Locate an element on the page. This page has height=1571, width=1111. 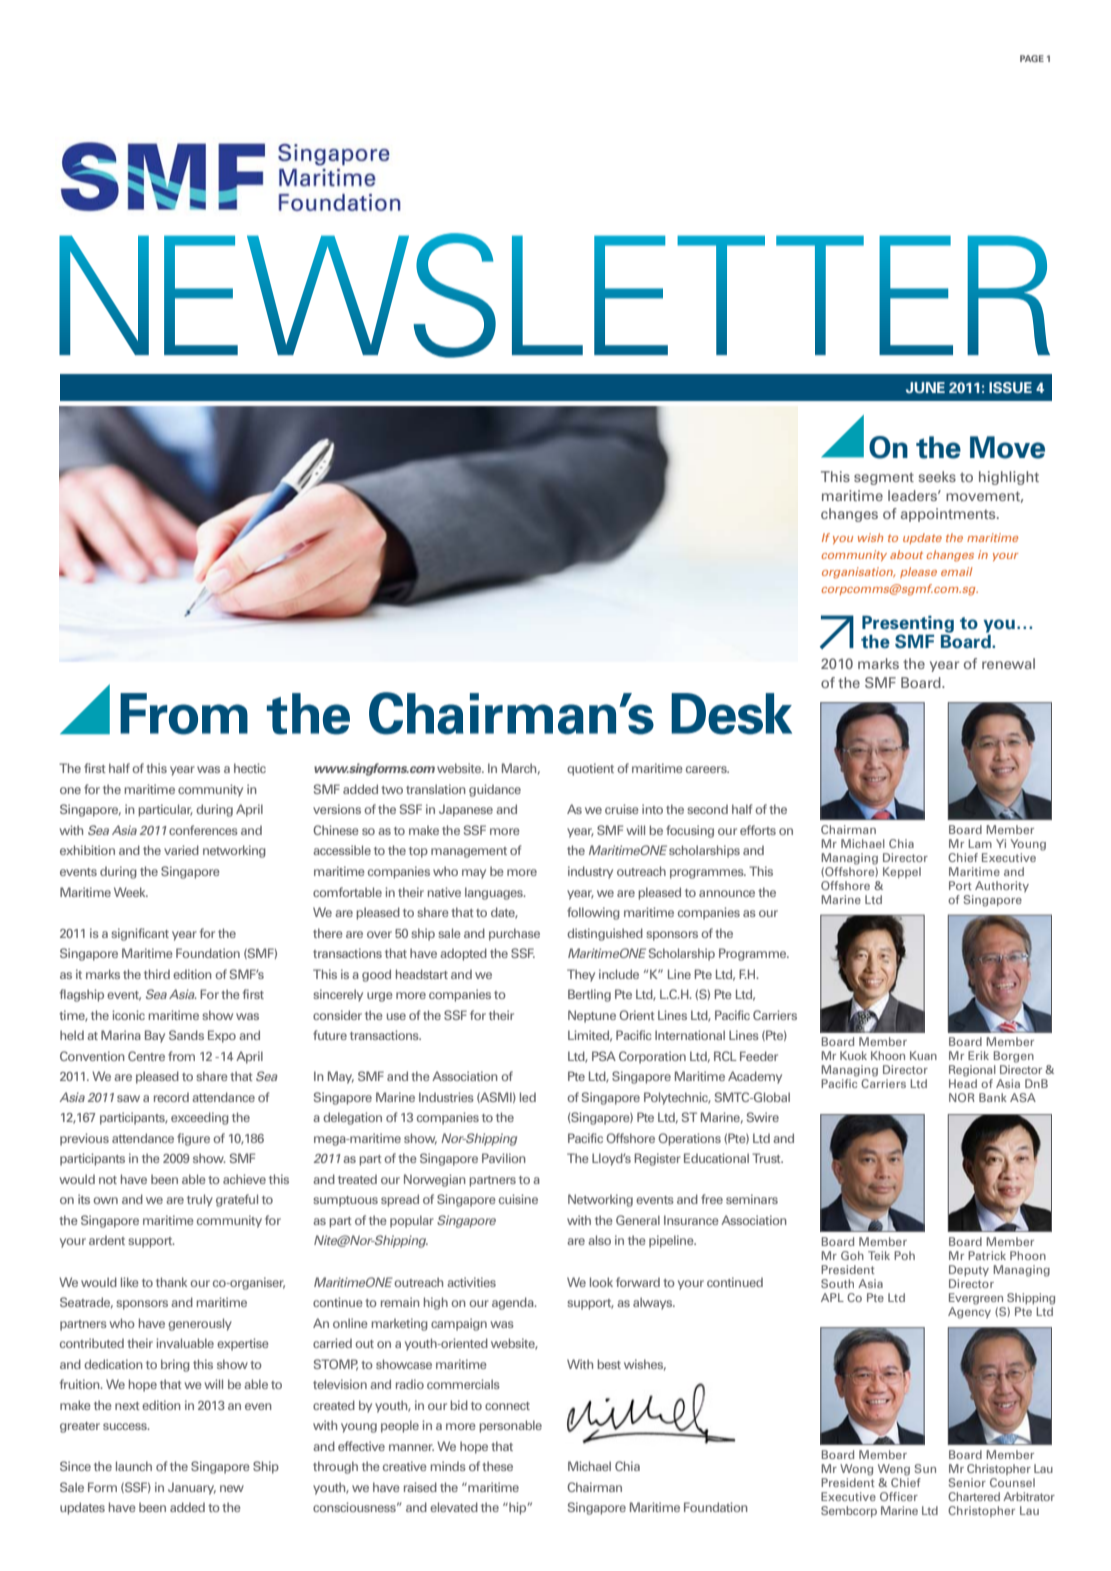
quotient is located at coordinates (590, 769).
